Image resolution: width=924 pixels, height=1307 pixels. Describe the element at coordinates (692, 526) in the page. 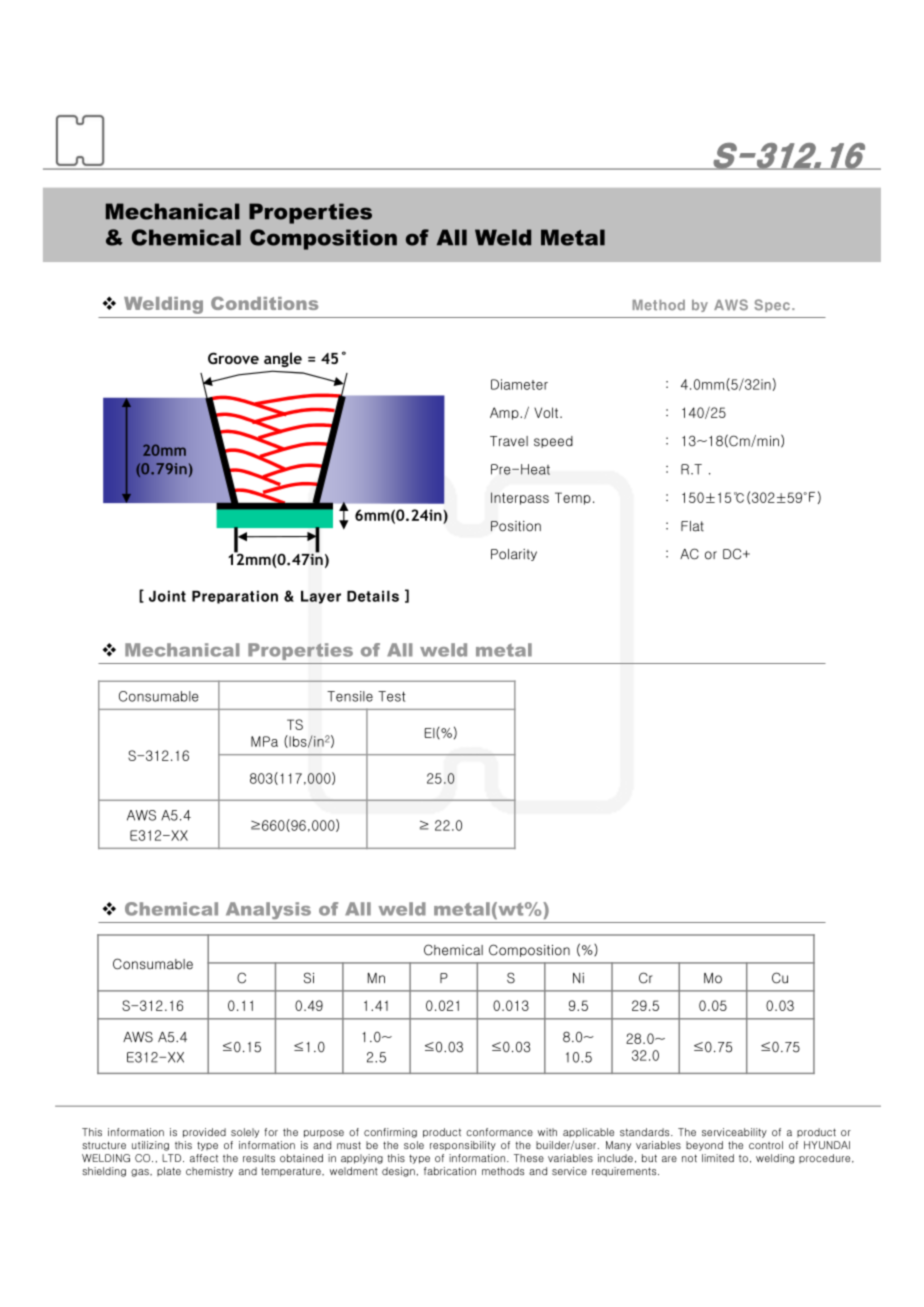

I see `Flat` at that location.
